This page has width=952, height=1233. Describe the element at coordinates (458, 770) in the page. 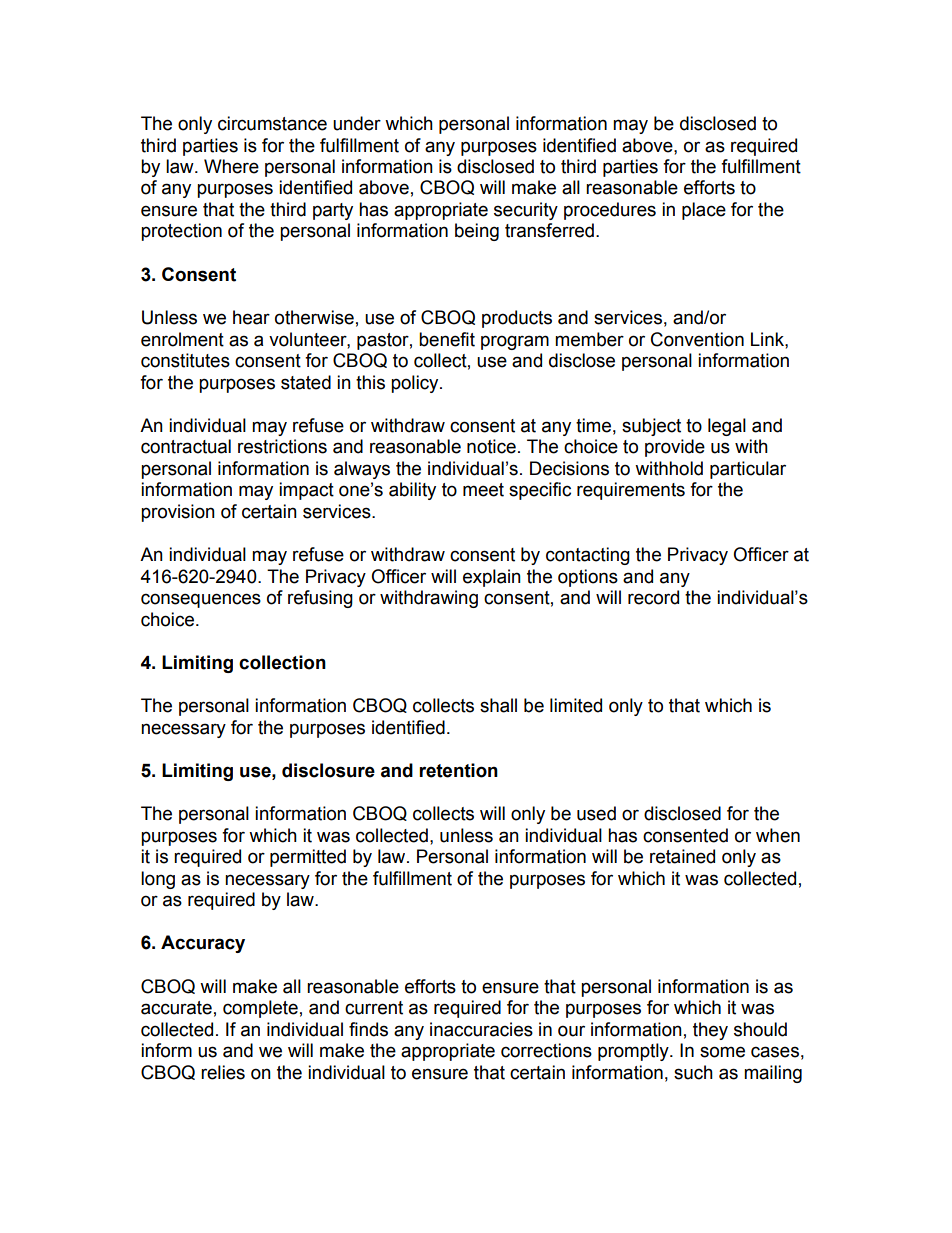

I see `retention` at that location.
